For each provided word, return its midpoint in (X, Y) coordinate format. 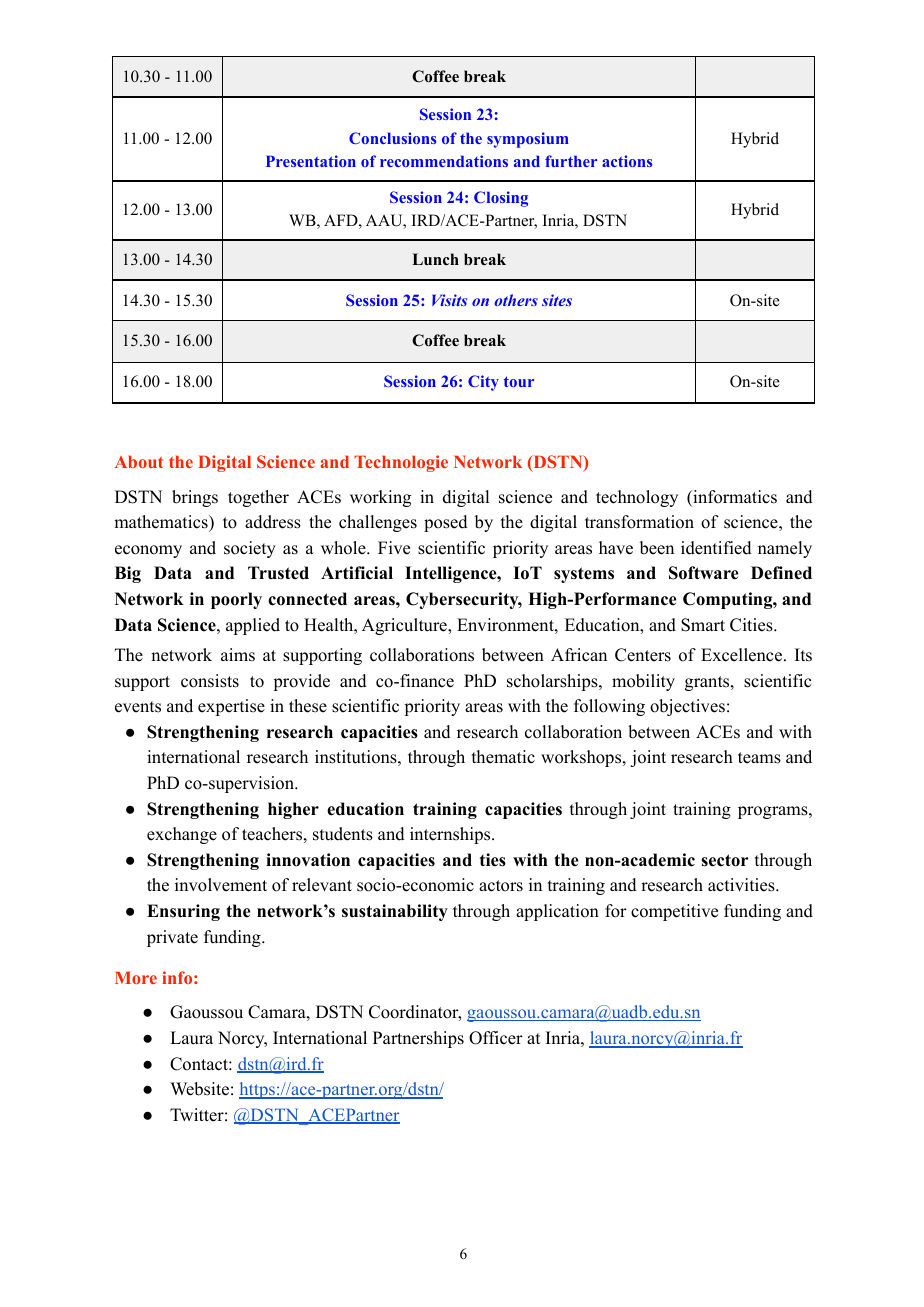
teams (759, 758)
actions (627, 161)
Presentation (311, 161)
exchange (182, 835)
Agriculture (405, 626)
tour (519, 381)
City (483, 383)
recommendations (444, 161)
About (139, 461)
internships (451, 835)
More (136, 977)
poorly (236, 600)
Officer (496, 1038)
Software (704, 573)
